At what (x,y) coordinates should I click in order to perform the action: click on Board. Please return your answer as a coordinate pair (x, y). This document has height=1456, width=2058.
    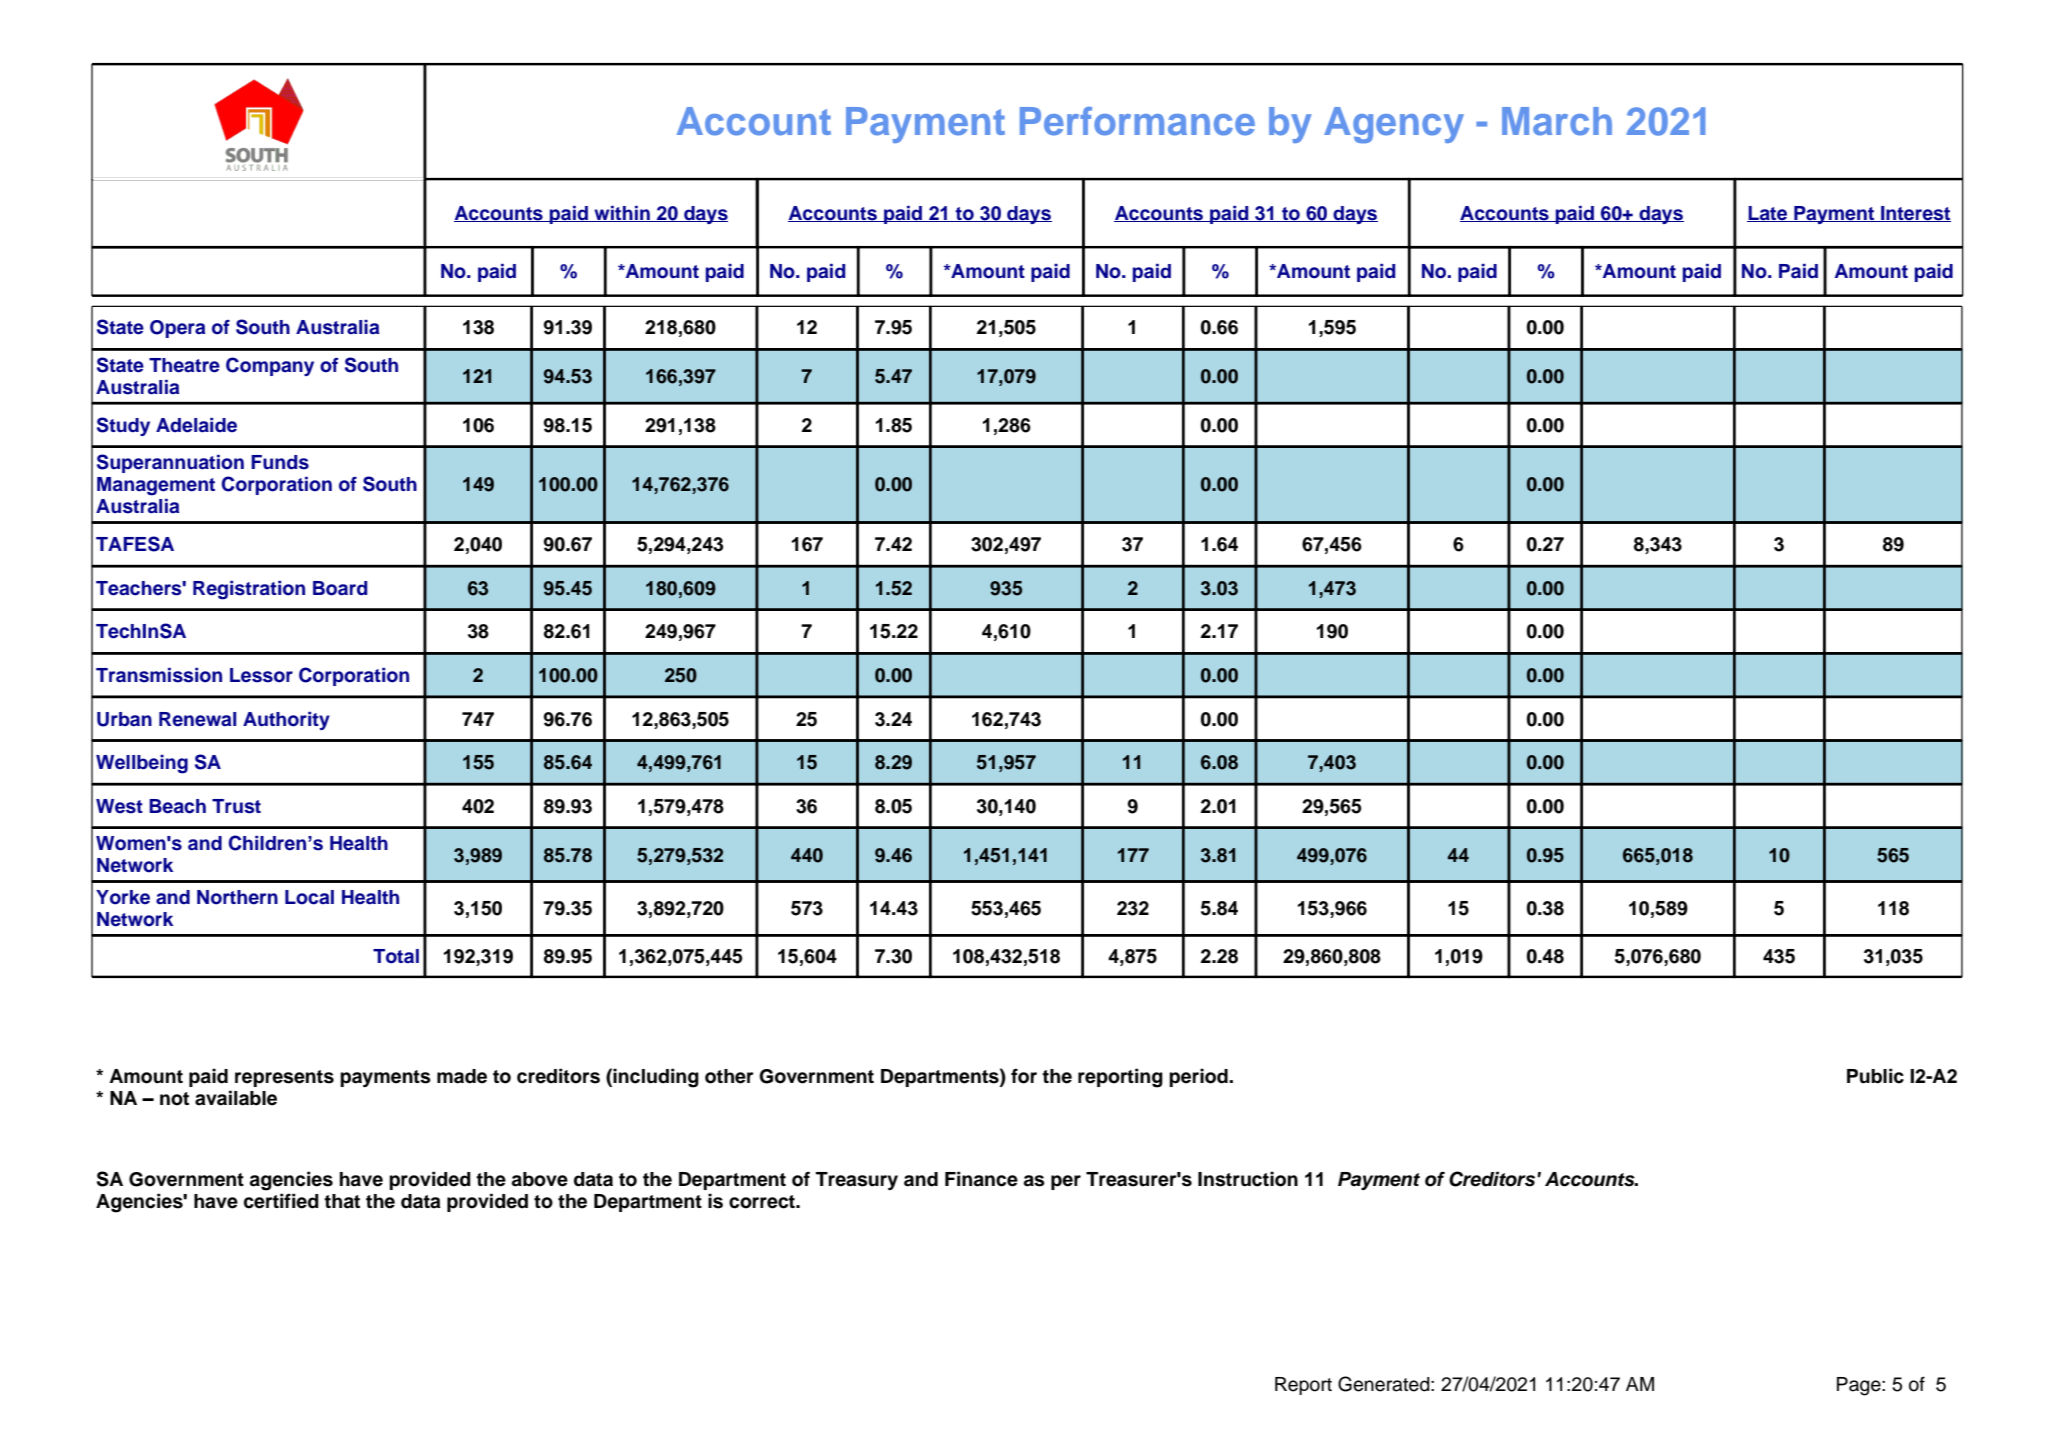
    Looking at the image, I should click on (340, 588).
